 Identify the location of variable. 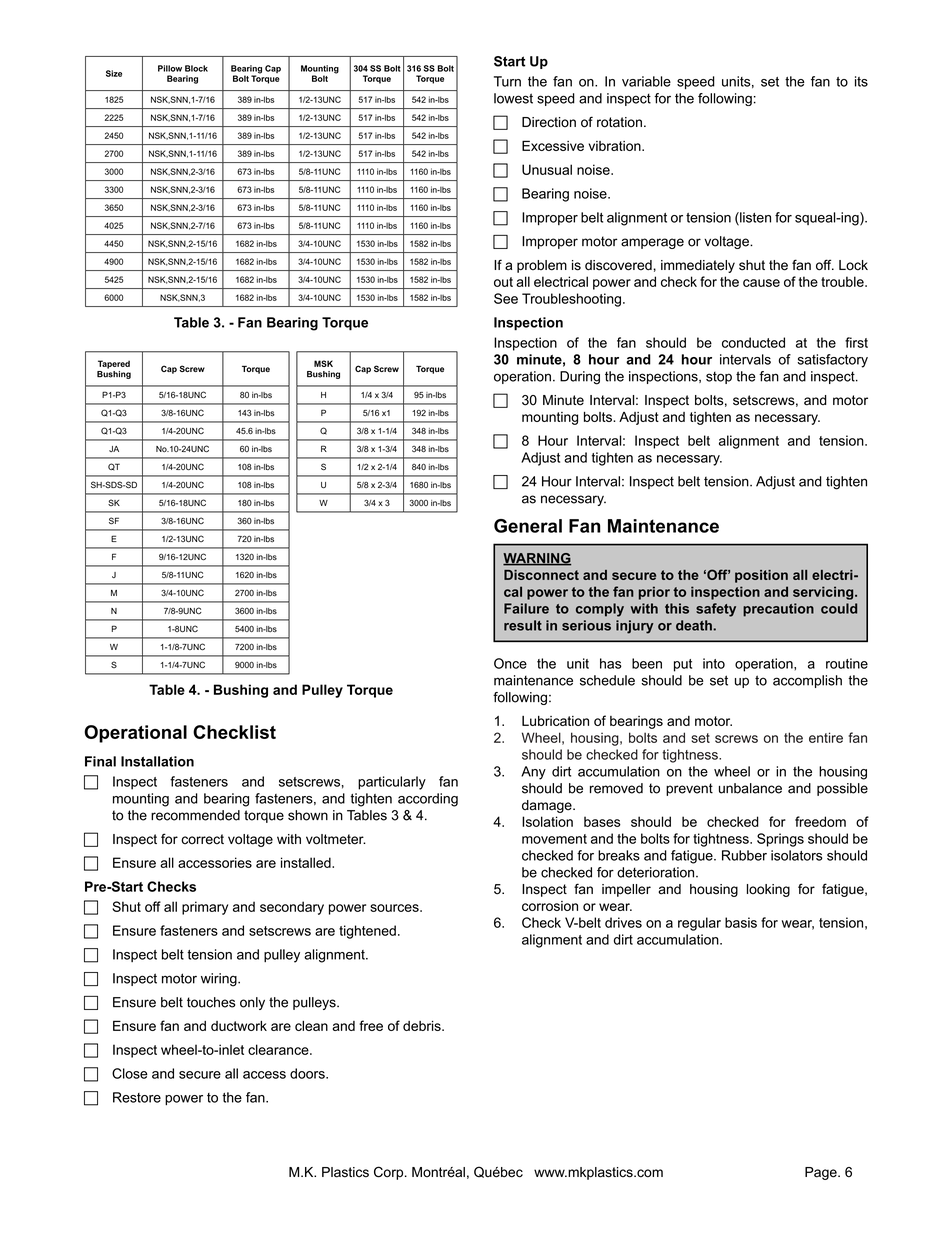
(646, 81).
